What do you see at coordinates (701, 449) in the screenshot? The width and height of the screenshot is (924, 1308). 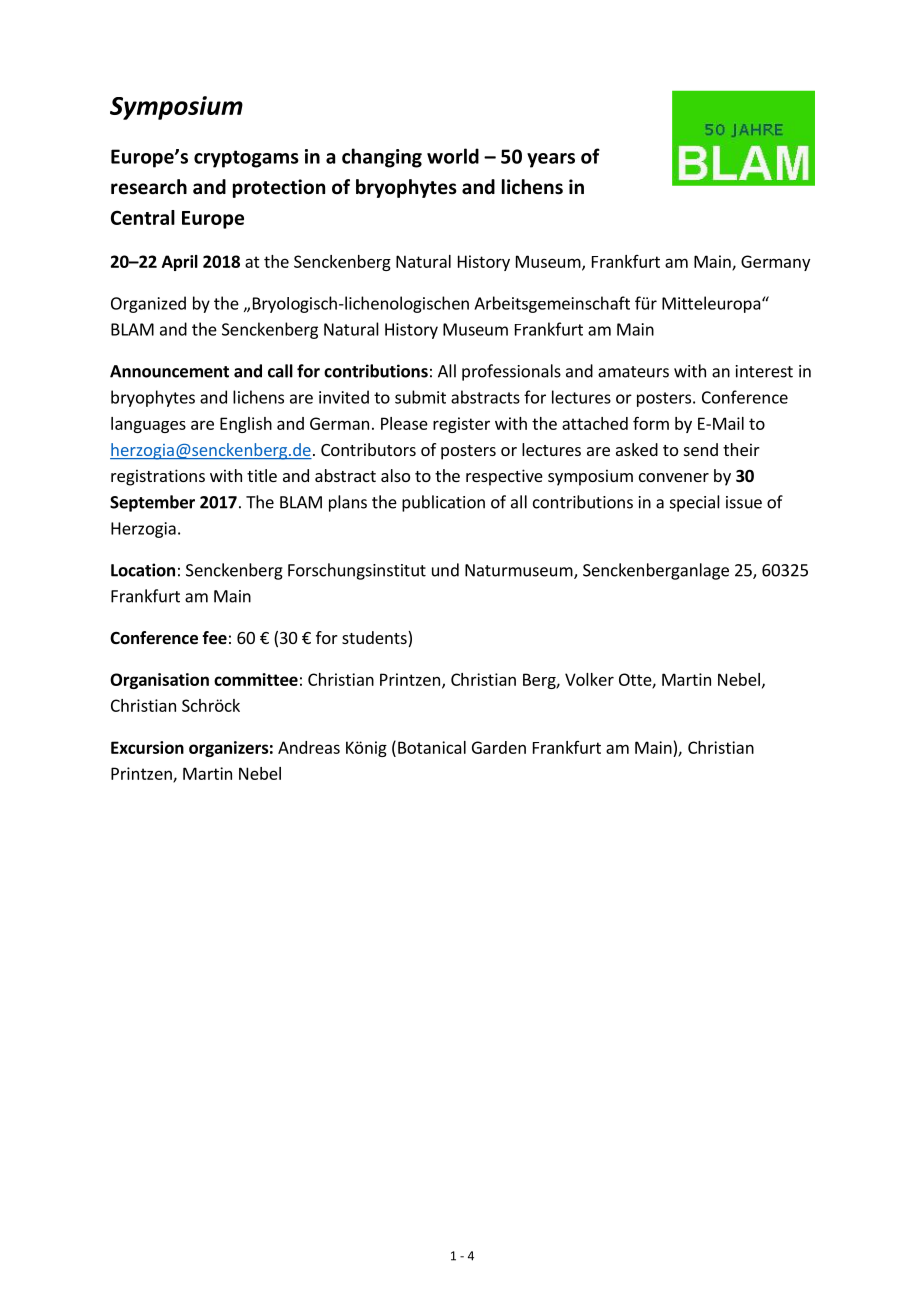 I see `send` at bounding box center [701, 449].
